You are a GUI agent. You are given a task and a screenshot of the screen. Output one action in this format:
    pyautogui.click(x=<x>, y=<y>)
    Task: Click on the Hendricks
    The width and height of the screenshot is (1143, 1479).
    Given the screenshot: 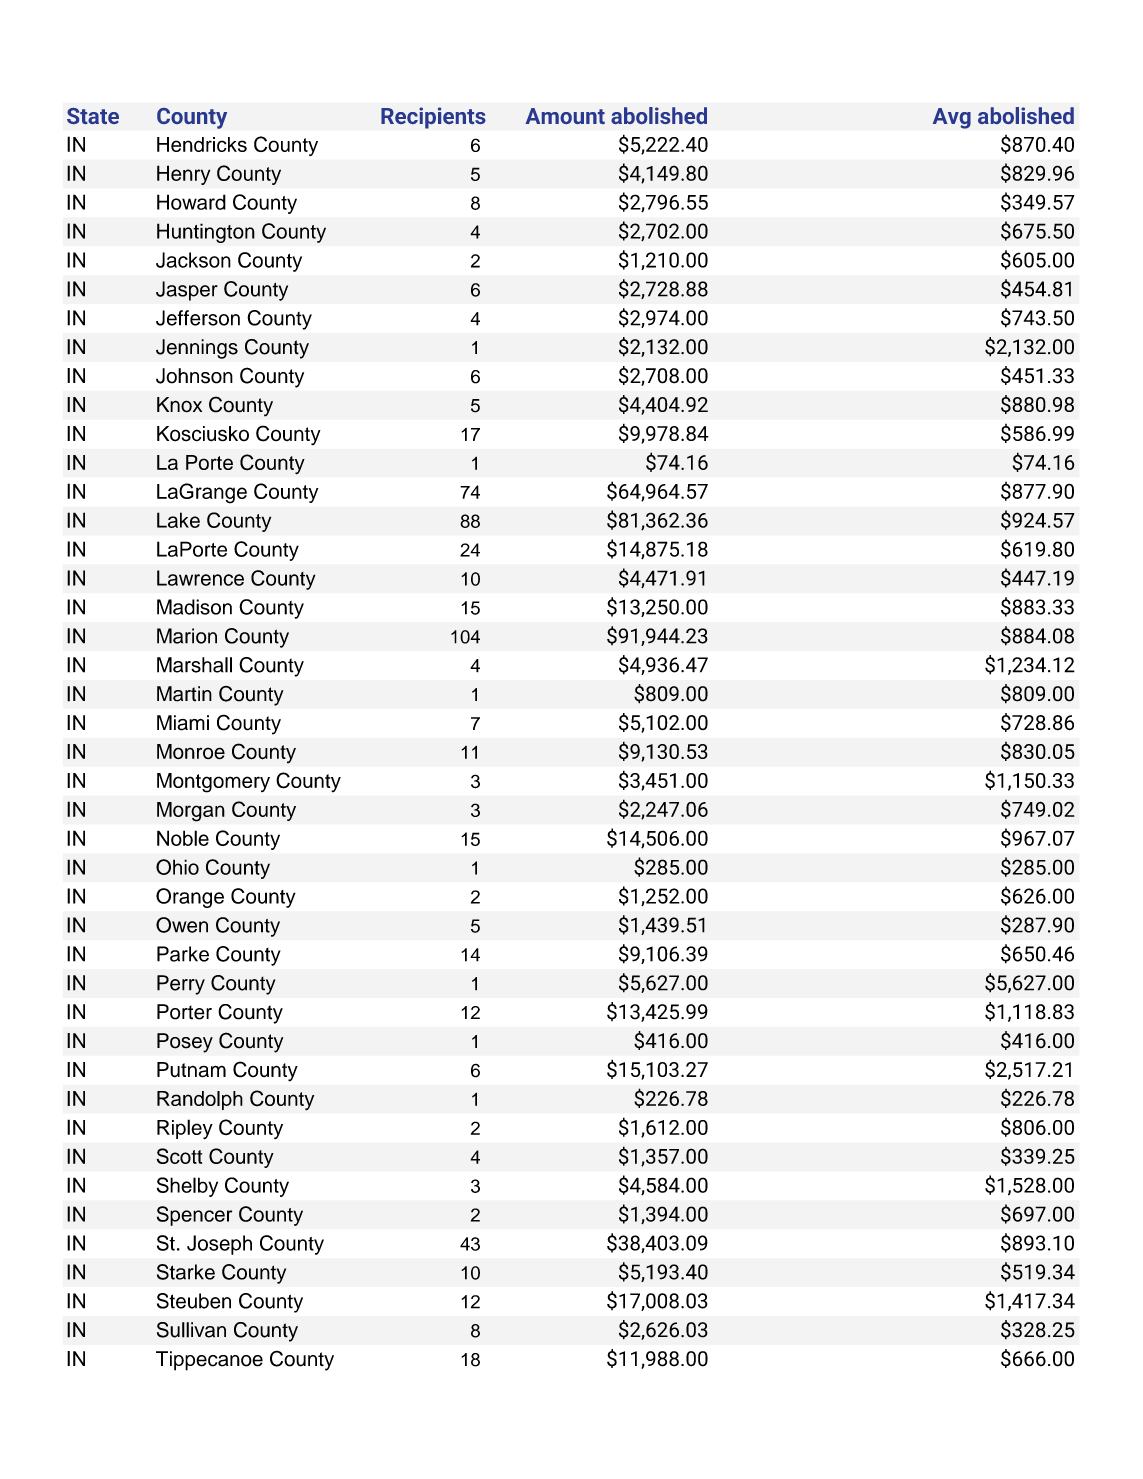 What is the action you would take?
    pyautogui.click(x=202, y=144)
